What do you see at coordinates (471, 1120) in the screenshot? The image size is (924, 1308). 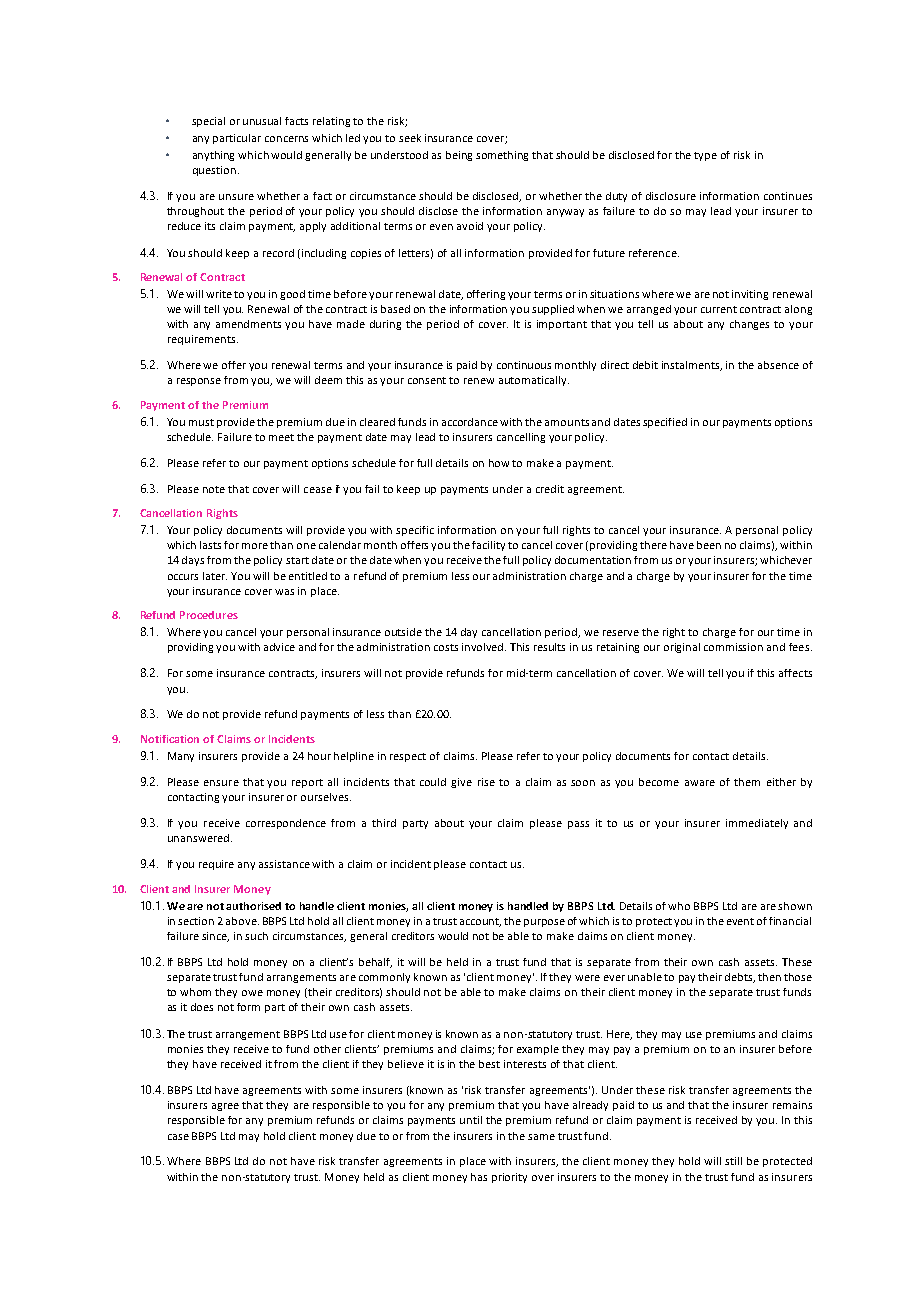 I see `until` at bounding box center [471, 1120].
